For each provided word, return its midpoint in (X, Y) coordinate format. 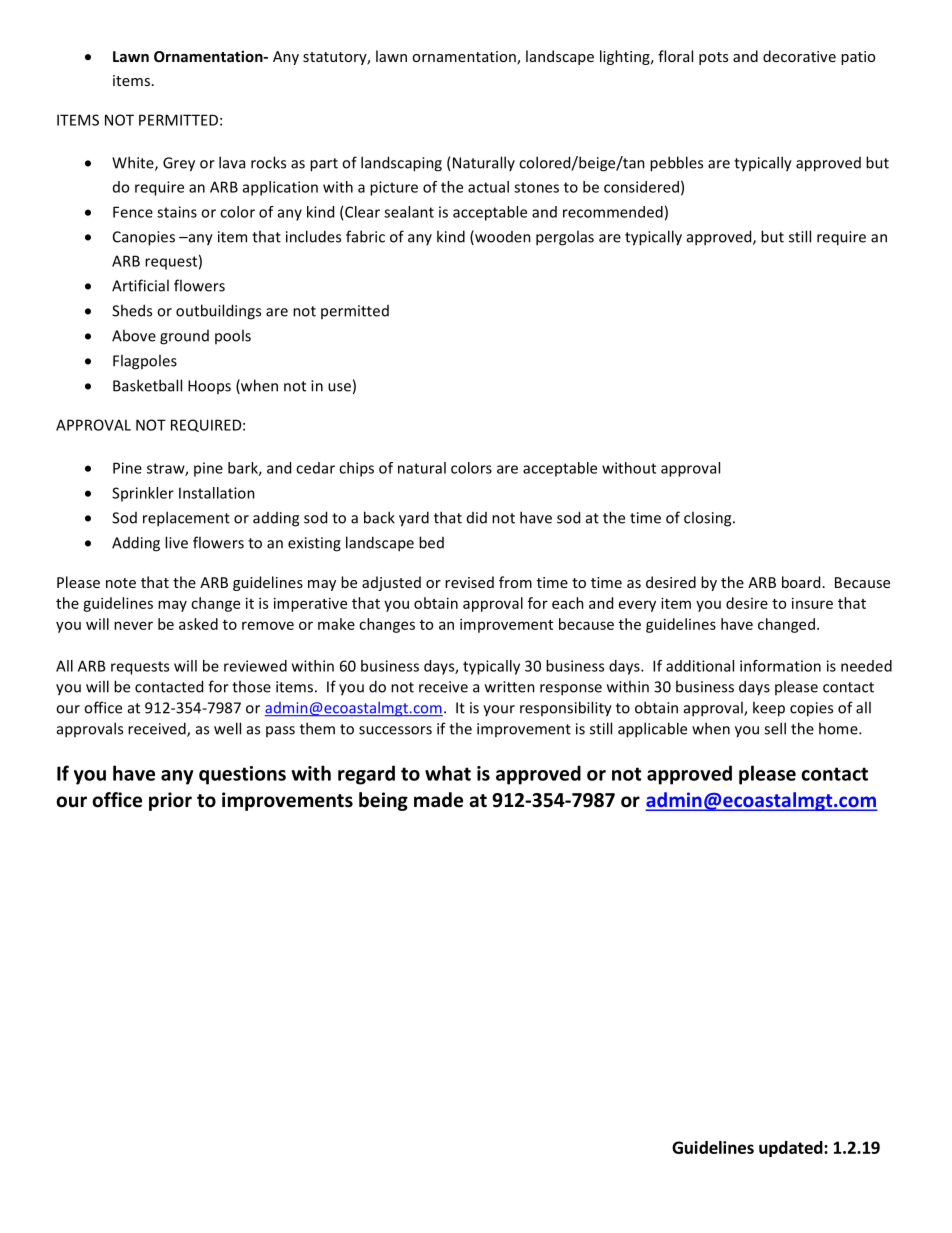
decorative (799, 56)
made (438, 800)
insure (812, 603)
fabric (365, 236)
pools (233, 336)
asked (198, 624)
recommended (613, 212)
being (383, 801)
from (515, 582)
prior (170, 801)
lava (232, 162)
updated (792, 1149)
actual (488, 187)
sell (775, 728)
